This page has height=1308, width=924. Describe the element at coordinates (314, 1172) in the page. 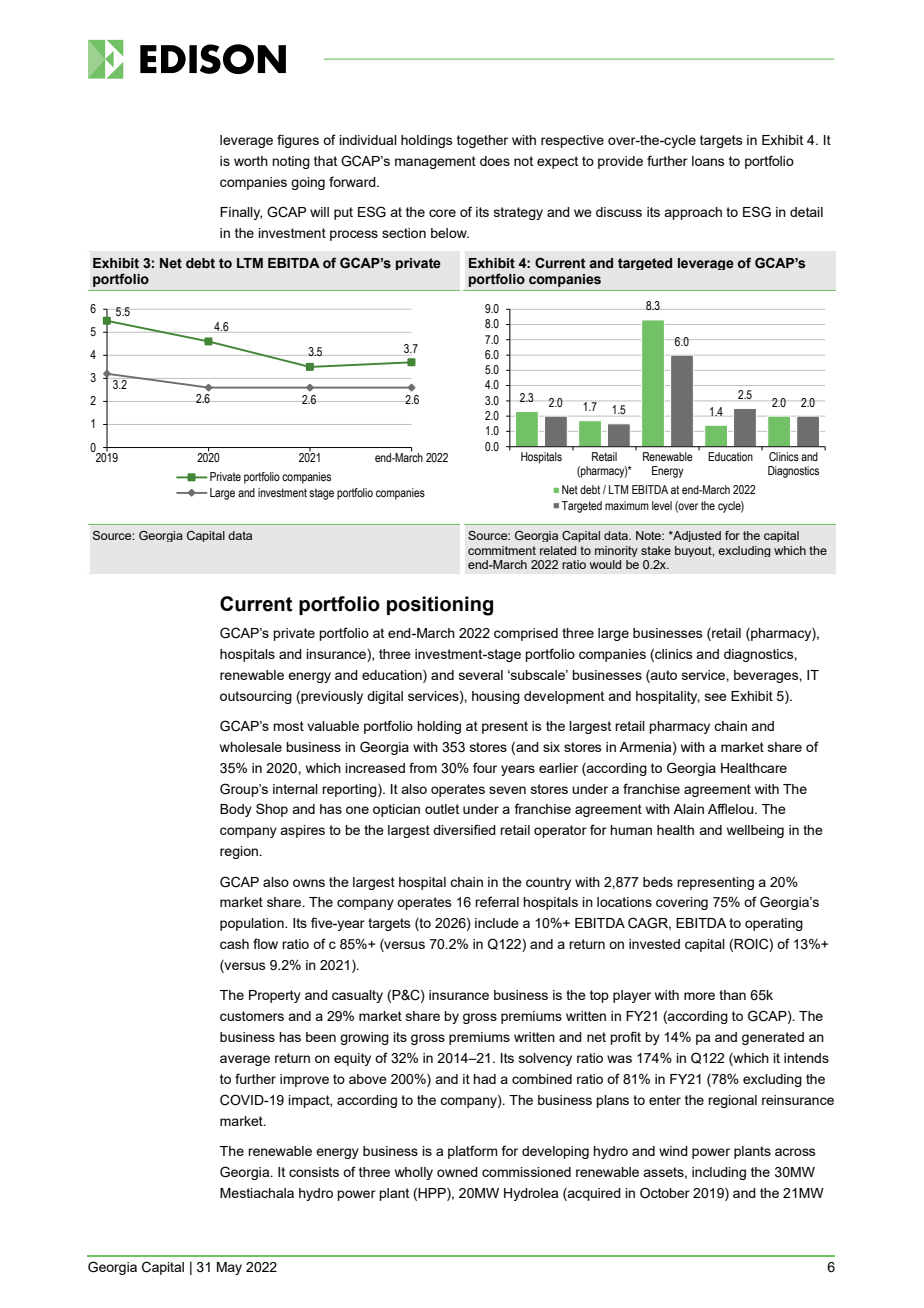

I see `consists` at that location.
